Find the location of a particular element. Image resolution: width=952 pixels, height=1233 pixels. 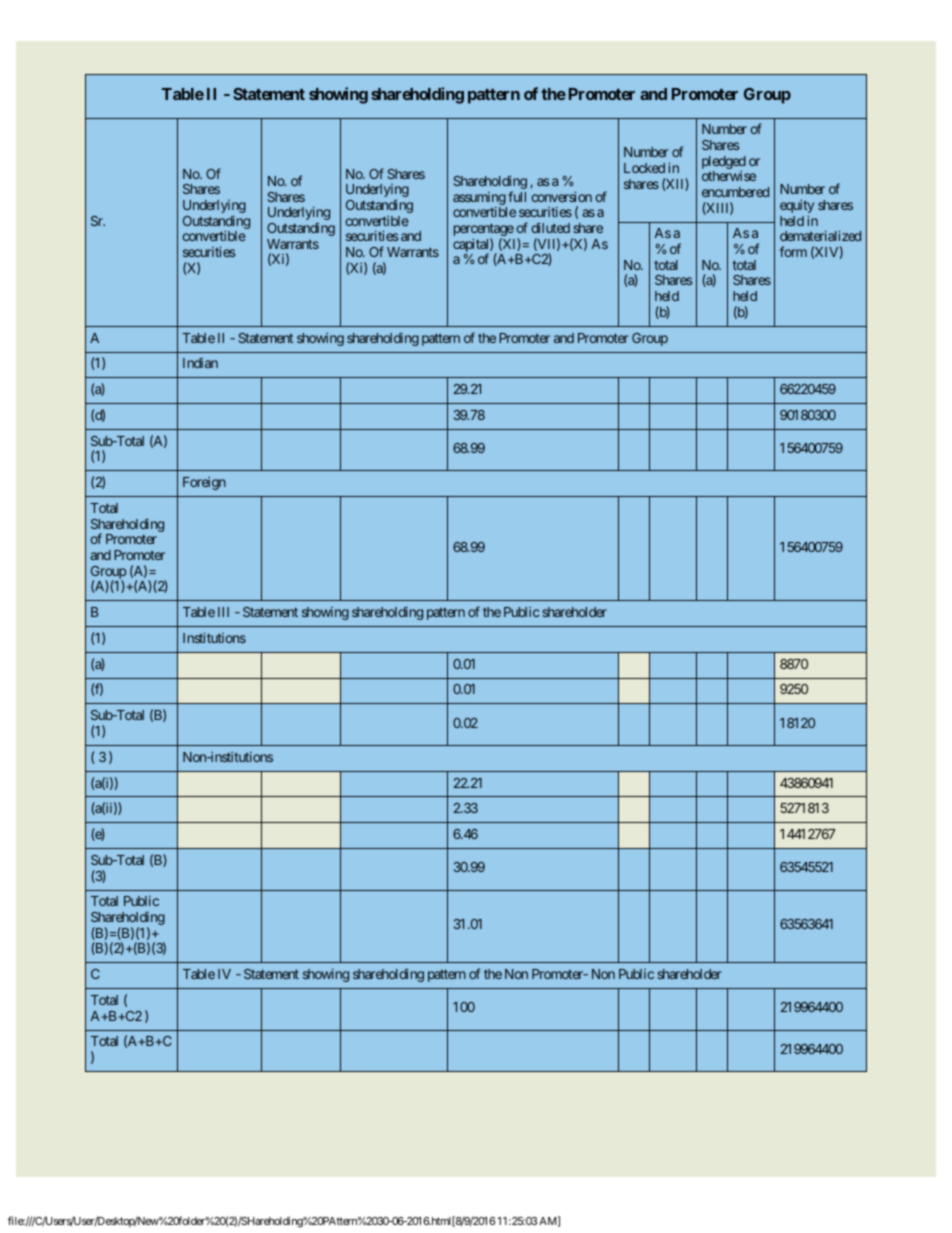

otherwise is located at coordinates (729, 176).
